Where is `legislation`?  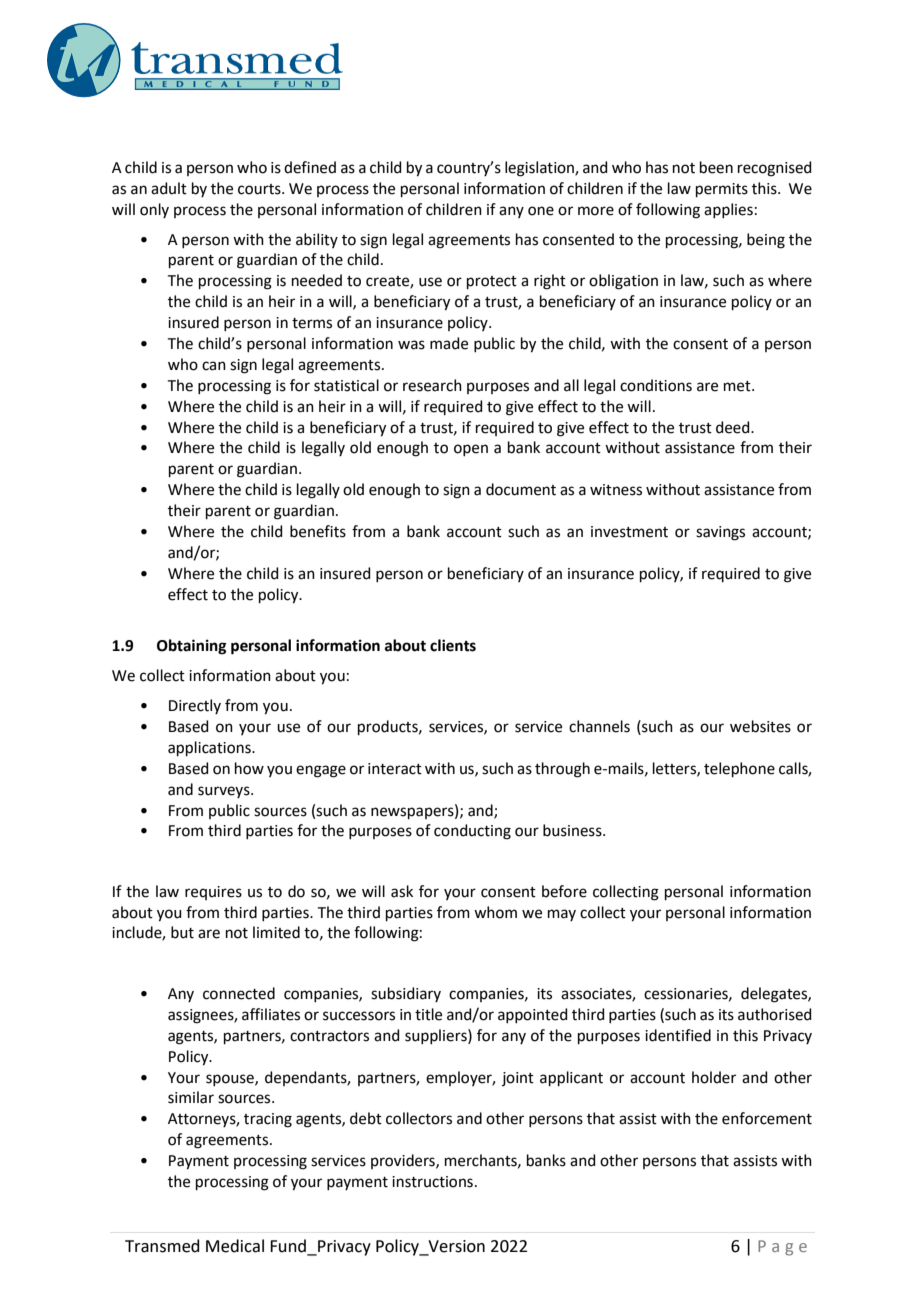 legislation is located at coordinates (540, 169).
